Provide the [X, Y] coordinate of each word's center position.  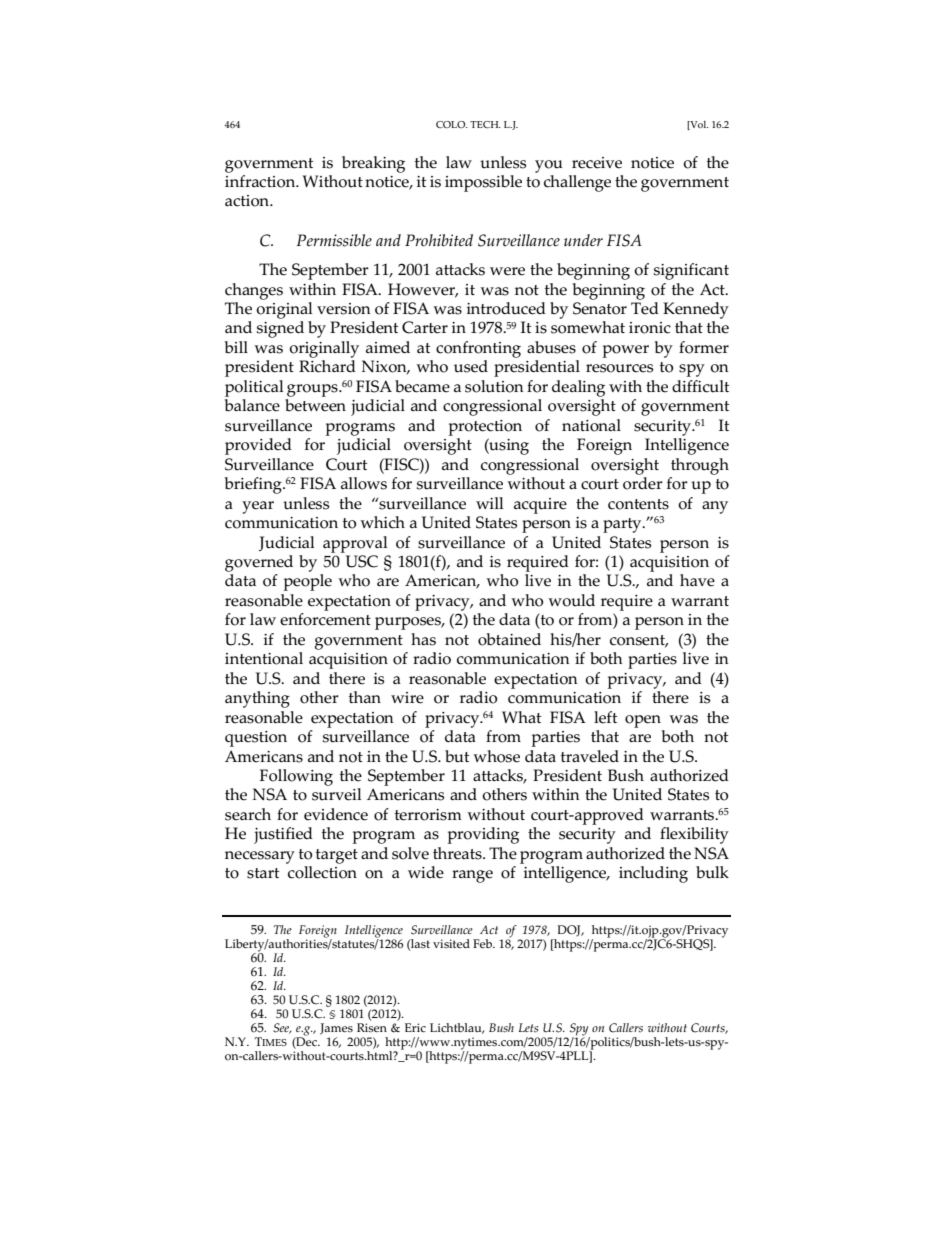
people [308, 582]
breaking [373, 164]
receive [597, 163]
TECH [485, 124]
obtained [509, 639]
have [697, 580]
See [282, 1028]
